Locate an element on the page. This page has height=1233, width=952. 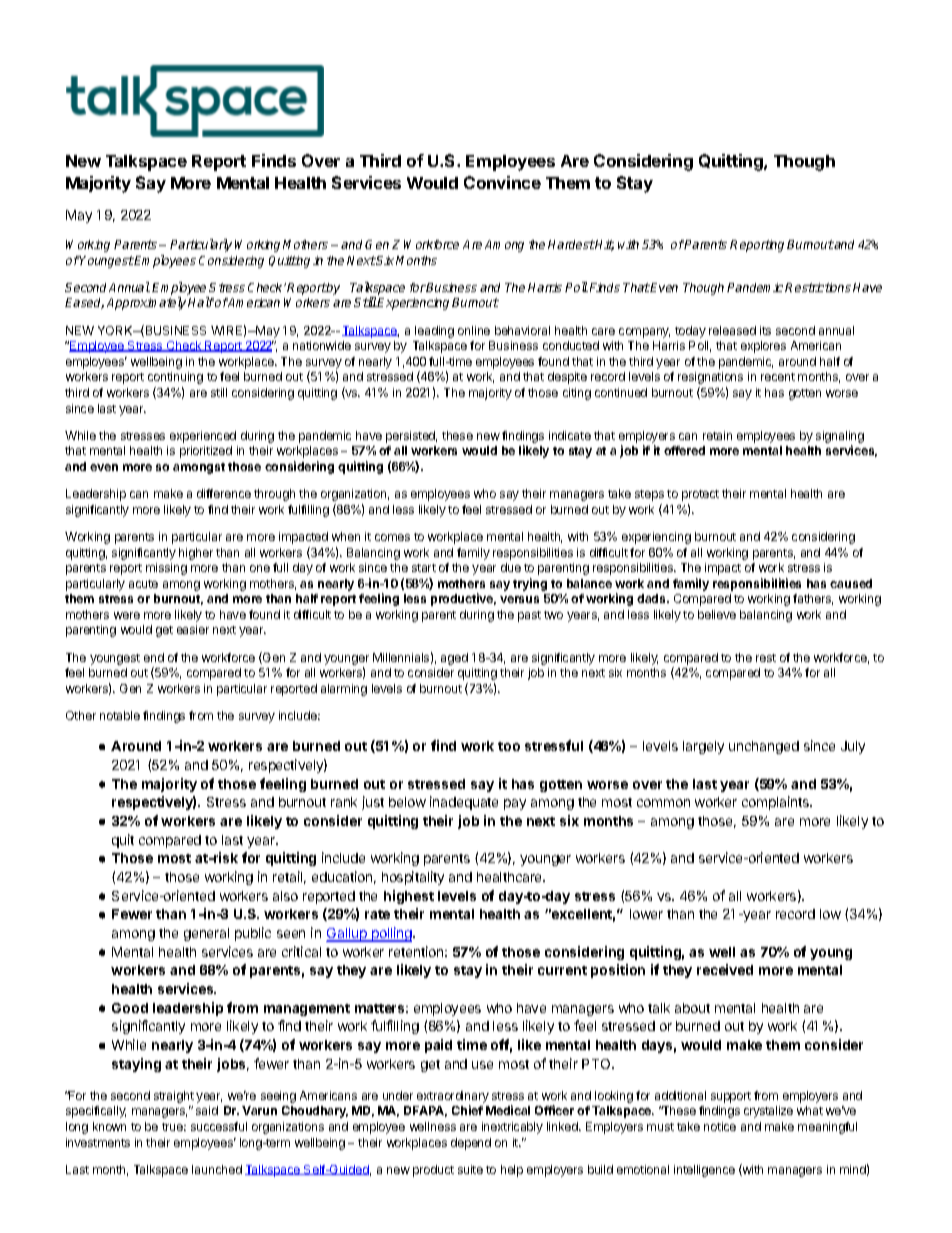
due is located at coordinates (511, 567).
